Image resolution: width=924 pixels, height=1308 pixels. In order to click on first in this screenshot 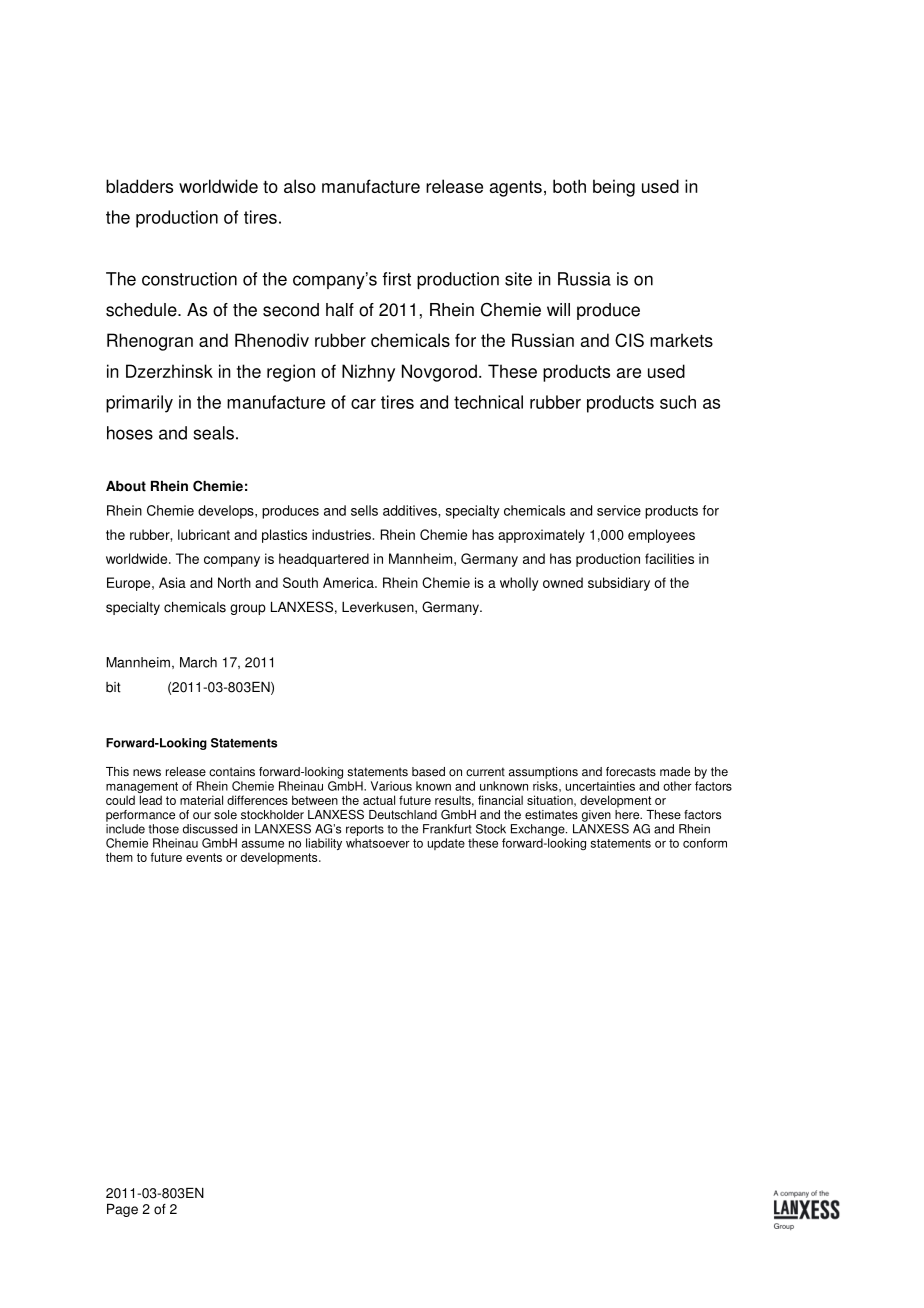, I will do `click(397, 279)`.
